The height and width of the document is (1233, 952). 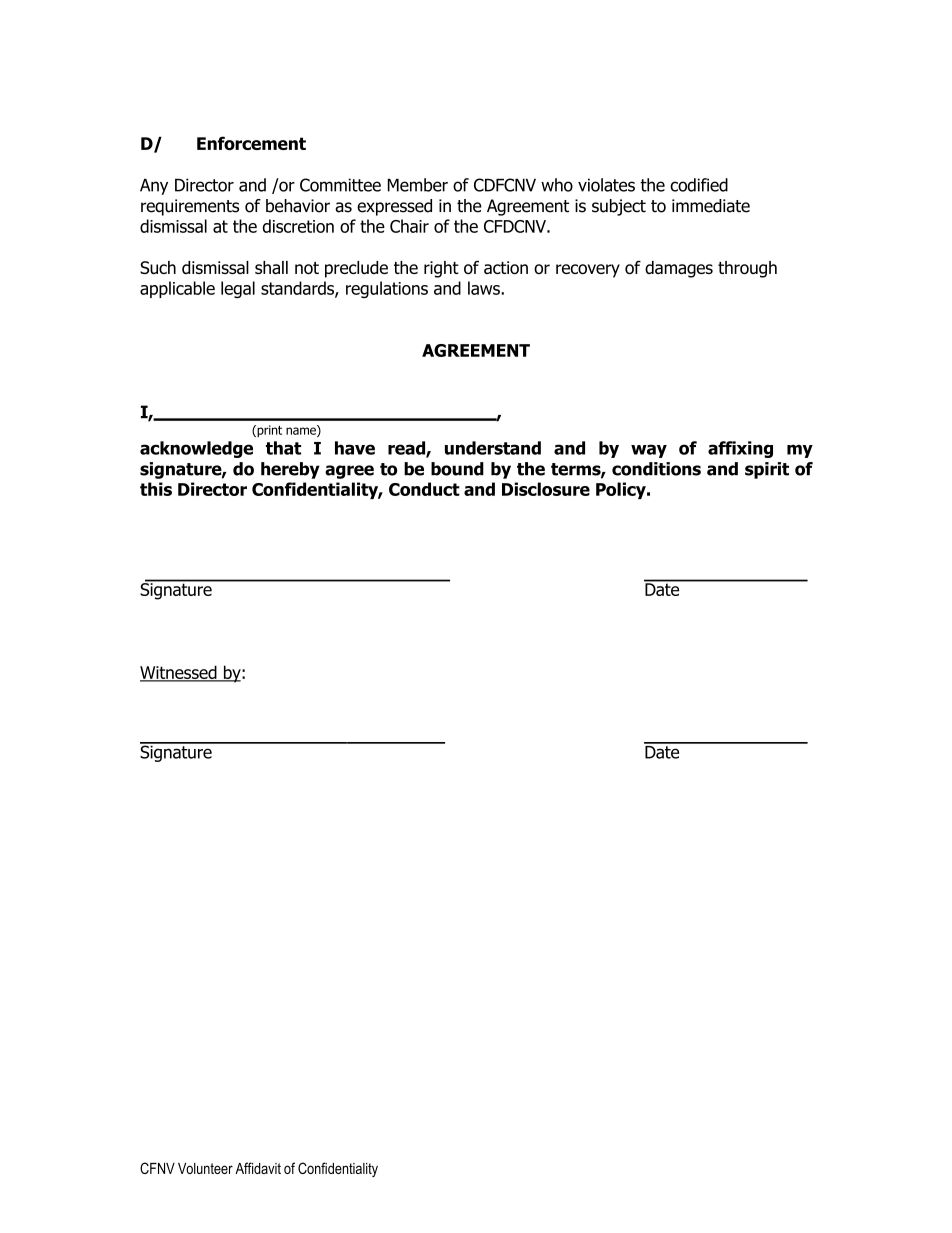 What do you see at coordinates (424, 489) in the document?
I see `Conduct` at bounding box center [424, 489].
